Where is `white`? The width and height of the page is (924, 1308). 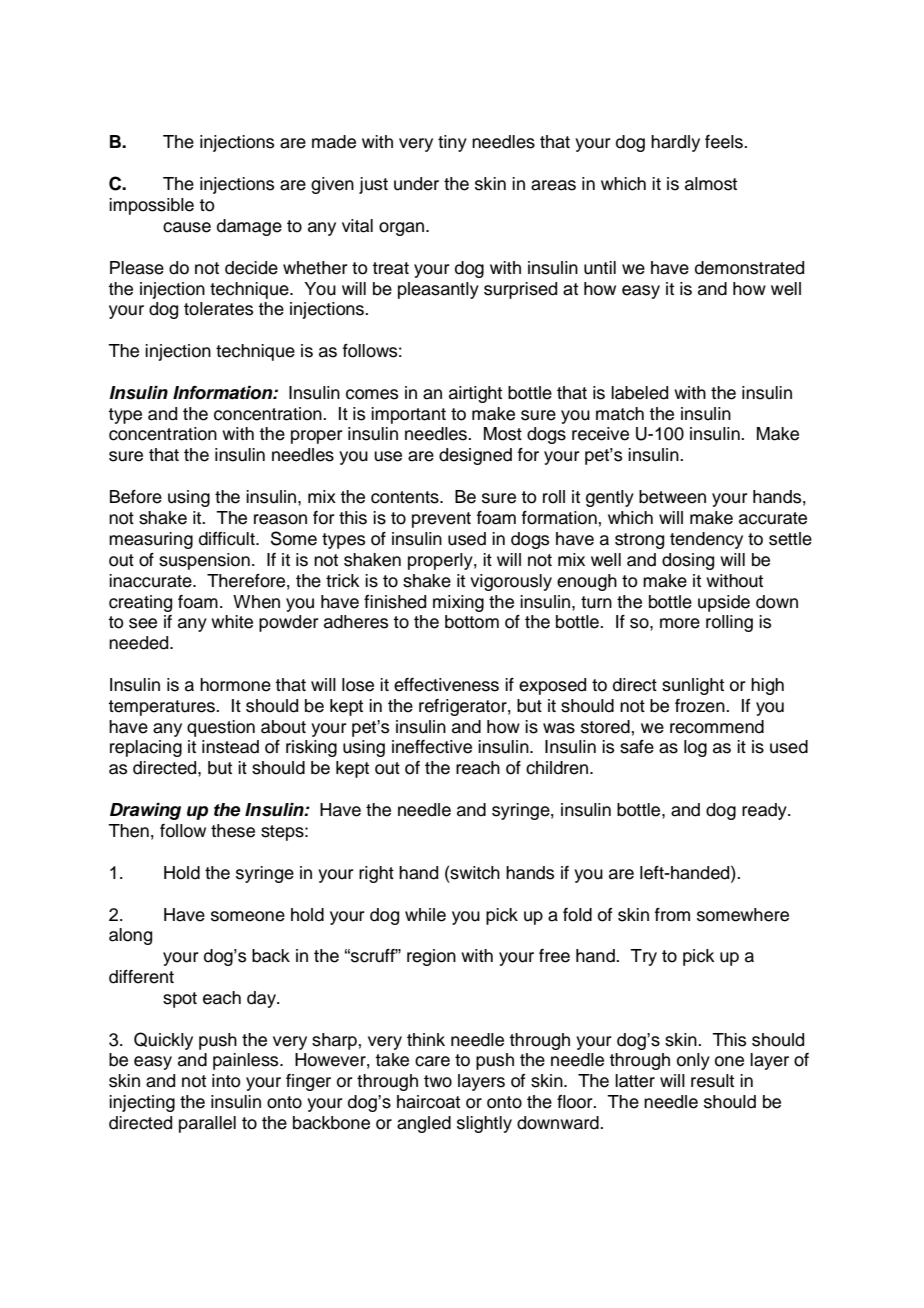
white is located at coordinates (232, 622).
